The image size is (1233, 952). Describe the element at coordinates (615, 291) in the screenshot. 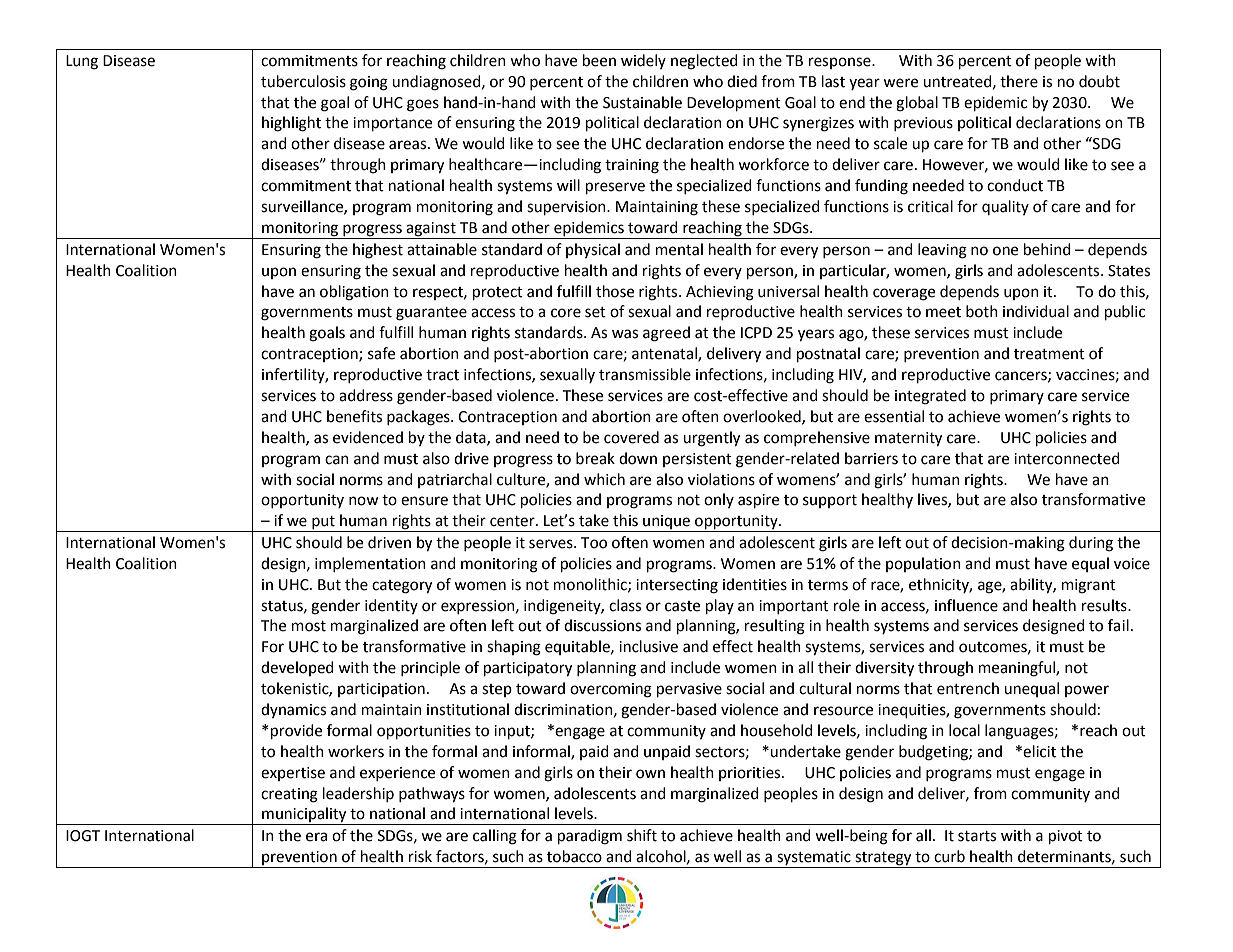

I see `those` at that location.
